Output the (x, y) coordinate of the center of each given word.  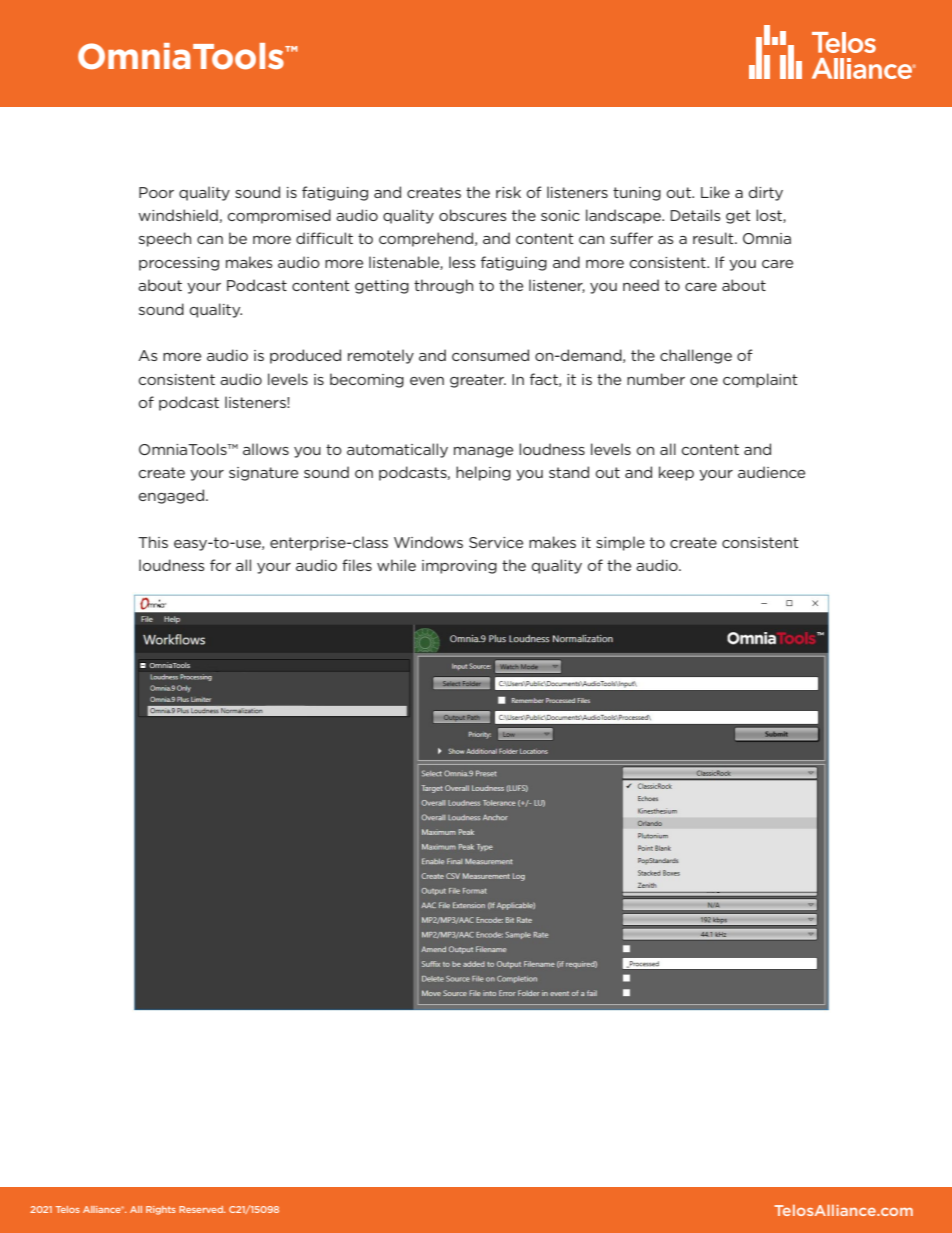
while (396, 565)
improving (459, 567)
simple (620, 543)
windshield (178, 215)
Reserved (202, 1209)
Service (496, 542)
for (220, 565)
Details (695, 215)
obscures (473, 215)
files (357, 565)
